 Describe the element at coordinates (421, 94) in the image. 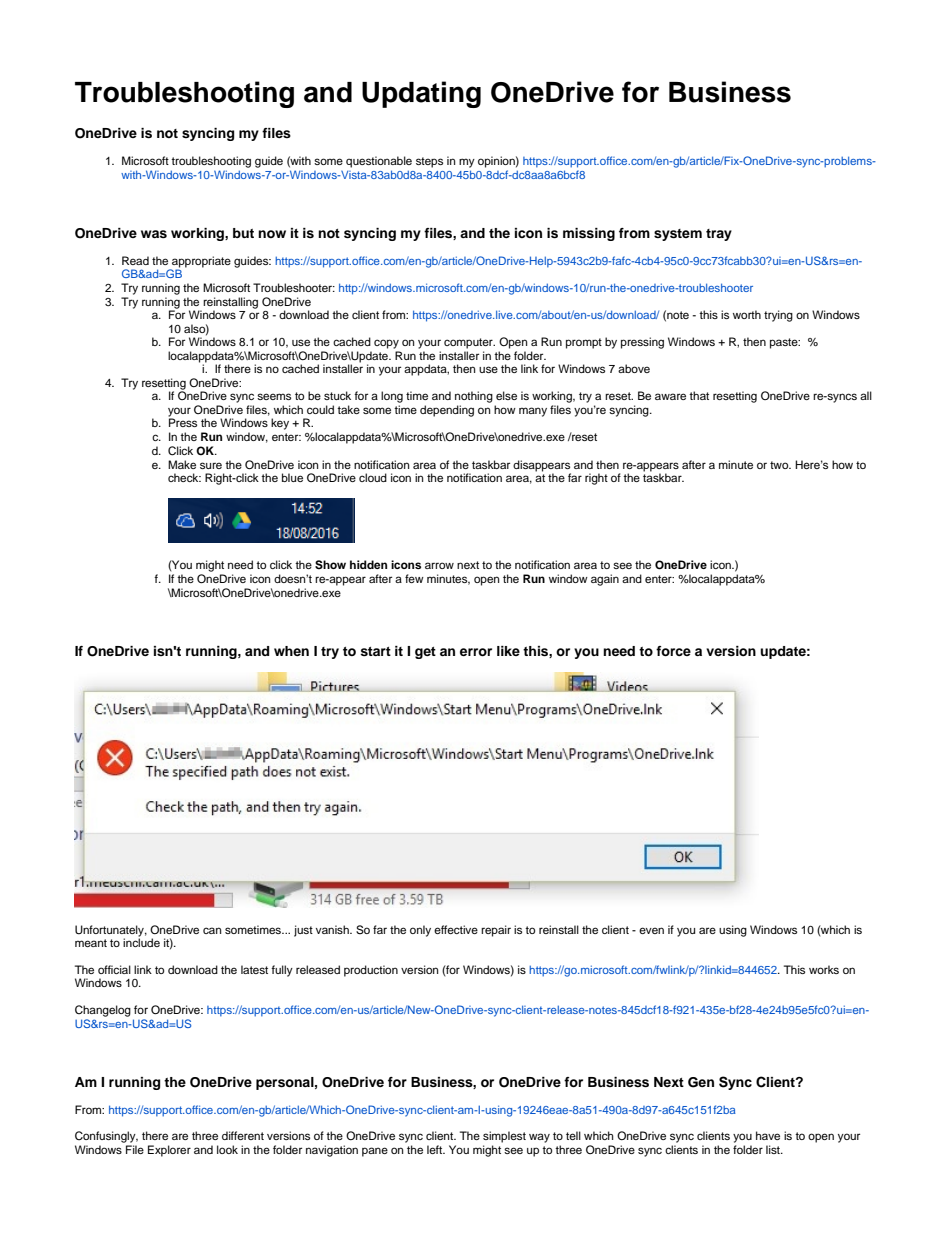

I see `Updating` at that location.
